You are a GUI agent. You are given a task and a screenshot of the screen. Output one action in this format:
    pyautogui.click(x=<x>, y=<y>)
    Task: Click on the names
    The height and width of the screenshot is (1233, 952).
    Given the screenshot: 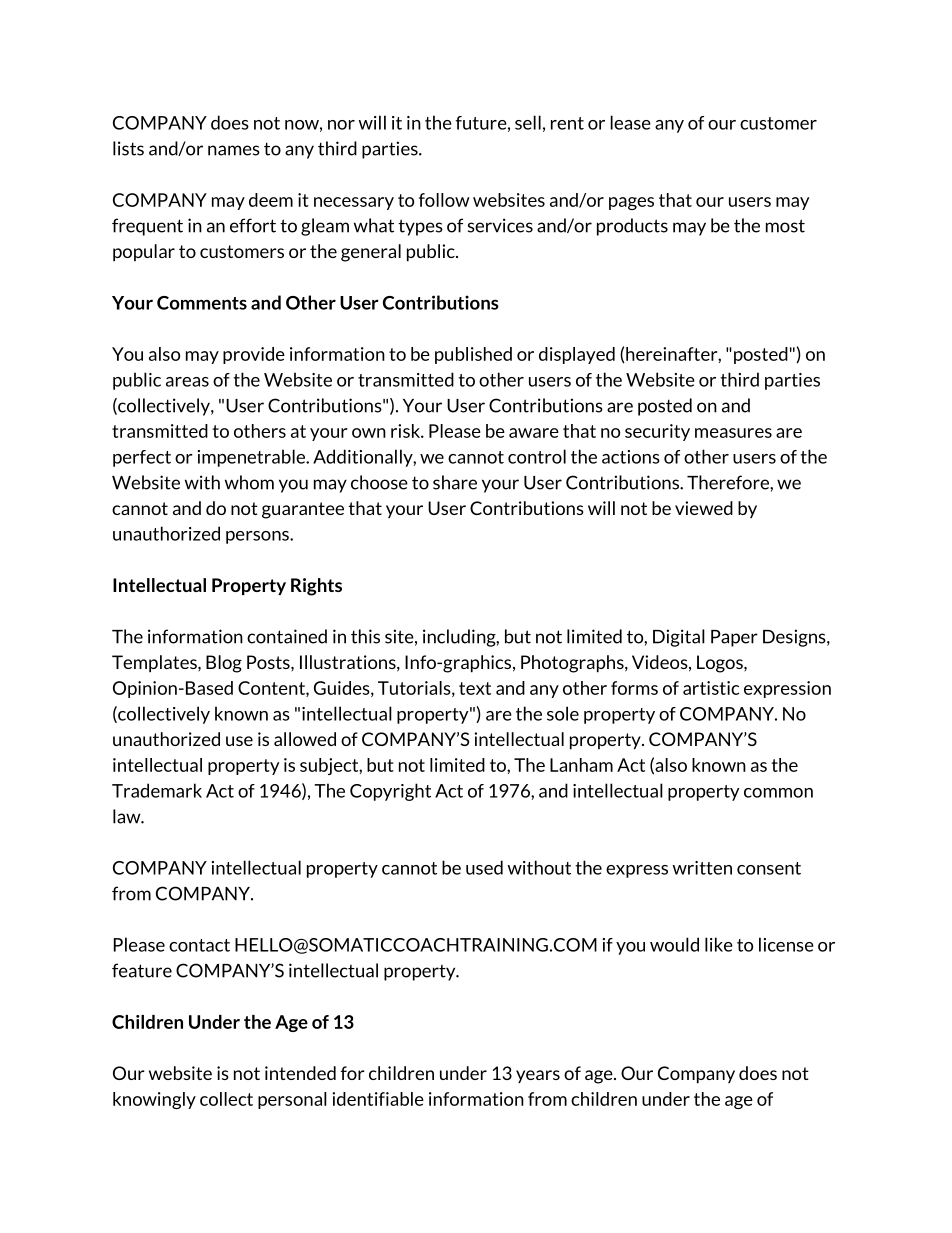 What is the action you would take?
    pyautogui.click(x=234, y=150)
